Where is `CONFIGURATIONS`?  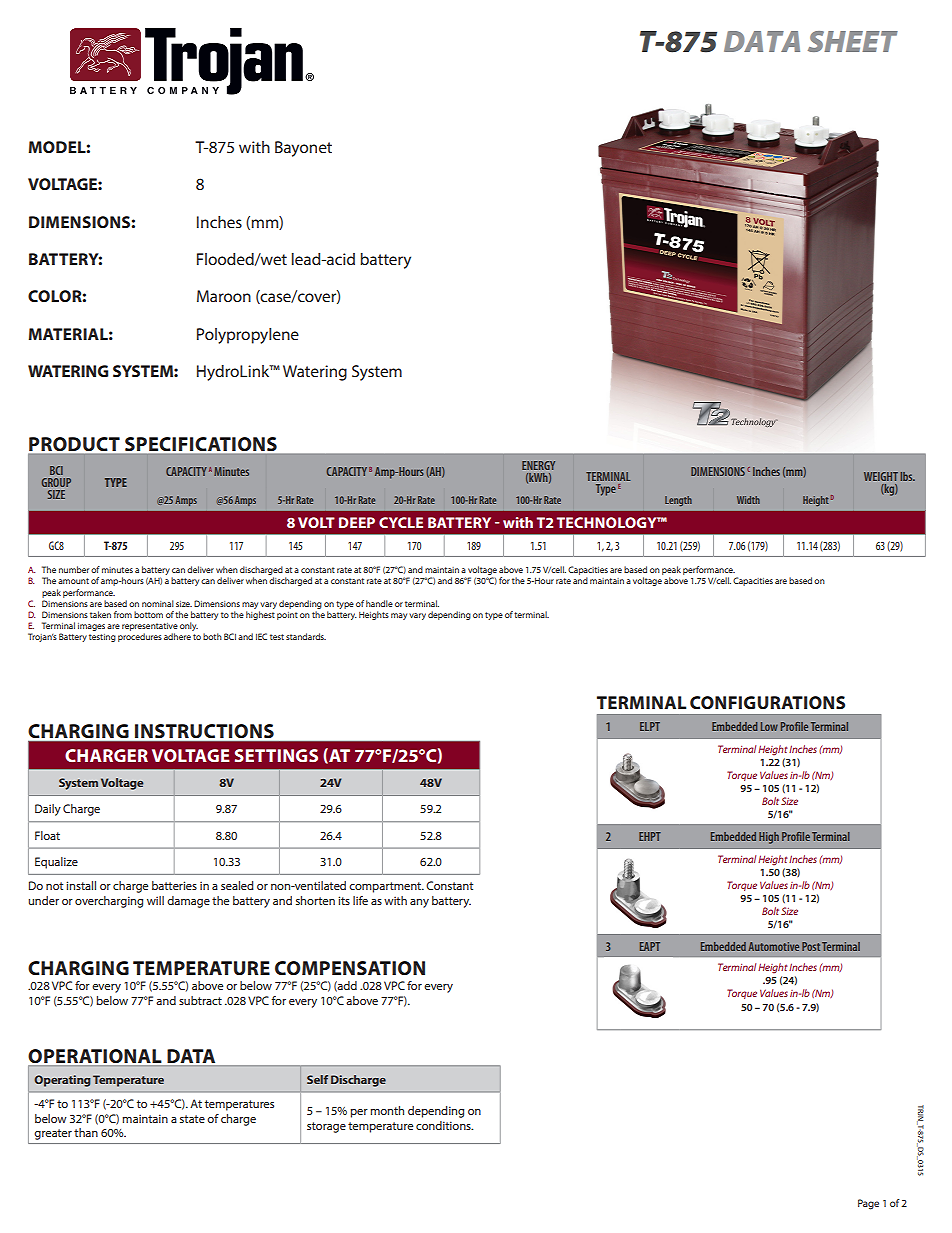 CONFIGURATIONS is located at coordinates (767, 702).
